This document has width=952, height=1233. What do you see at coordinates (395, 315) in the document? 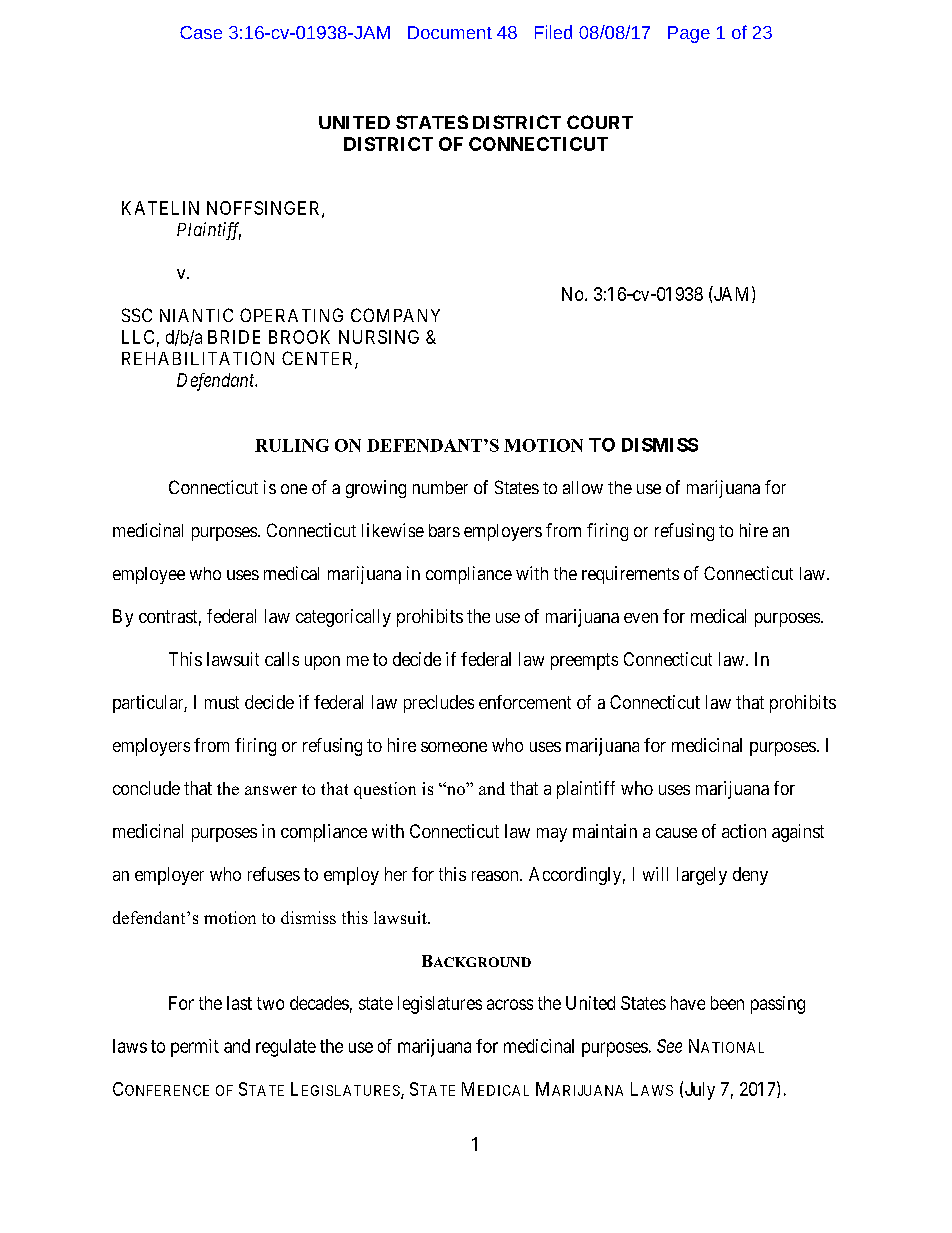
I see `COMPANY` at bounding box center [395, 315].
